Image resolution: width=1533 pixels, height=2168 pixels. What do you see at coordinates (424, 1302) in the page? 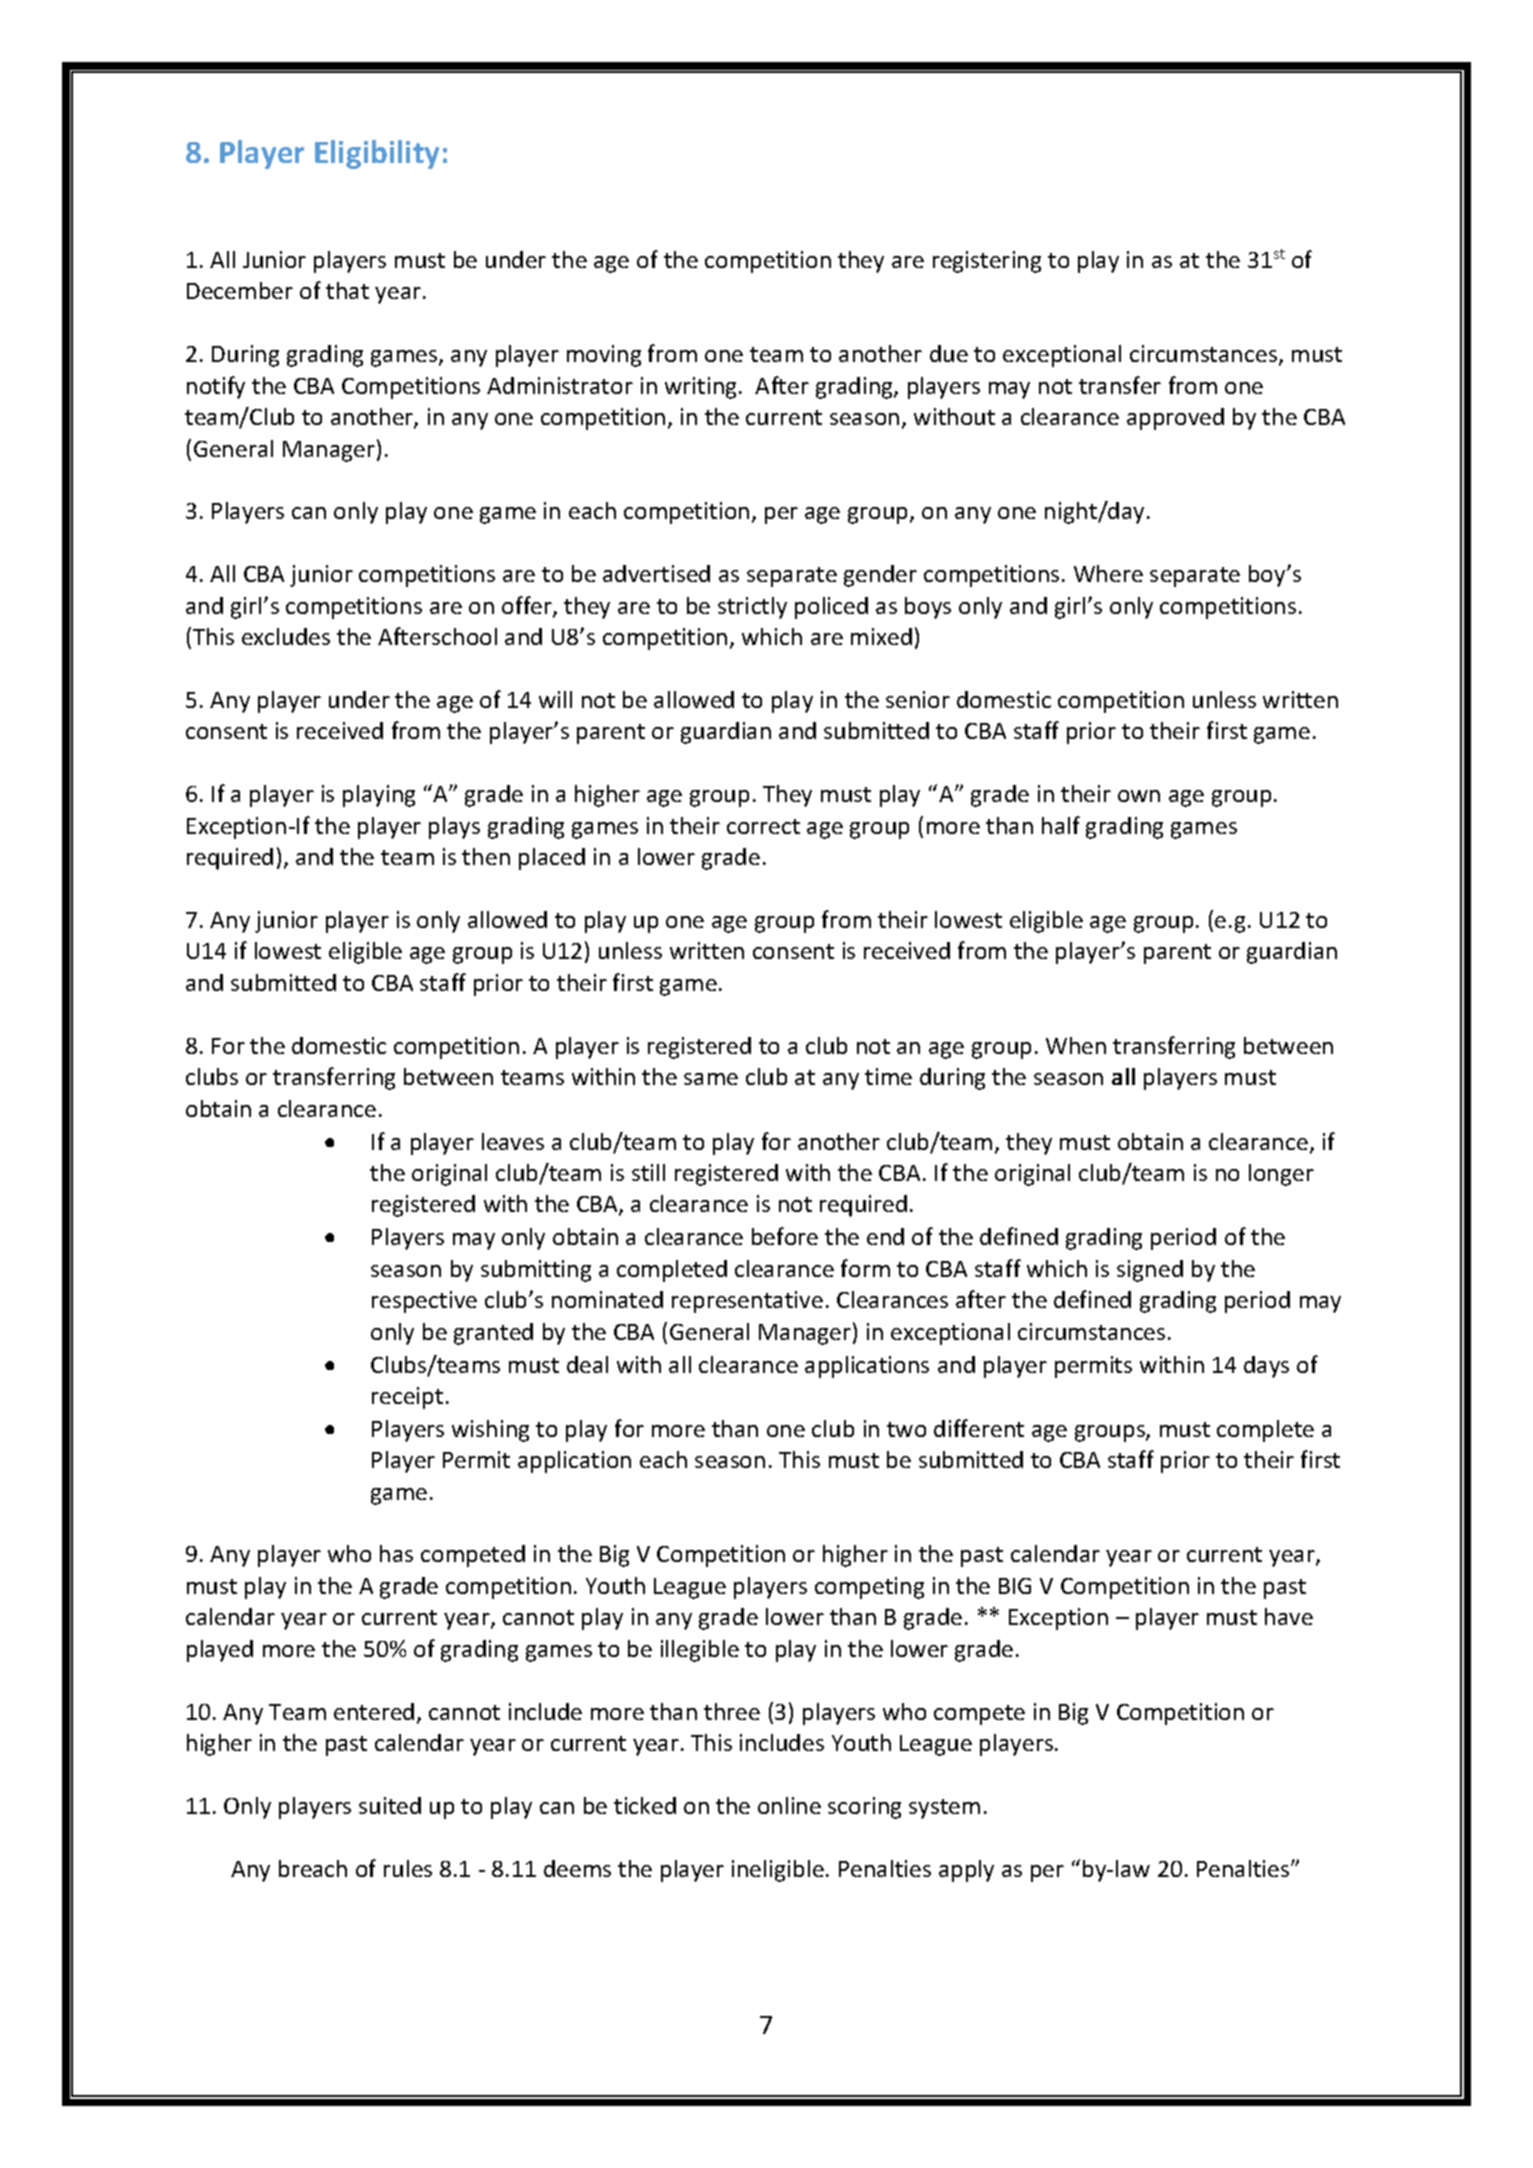
I see `respective` at bounding box center [424, 1302].
